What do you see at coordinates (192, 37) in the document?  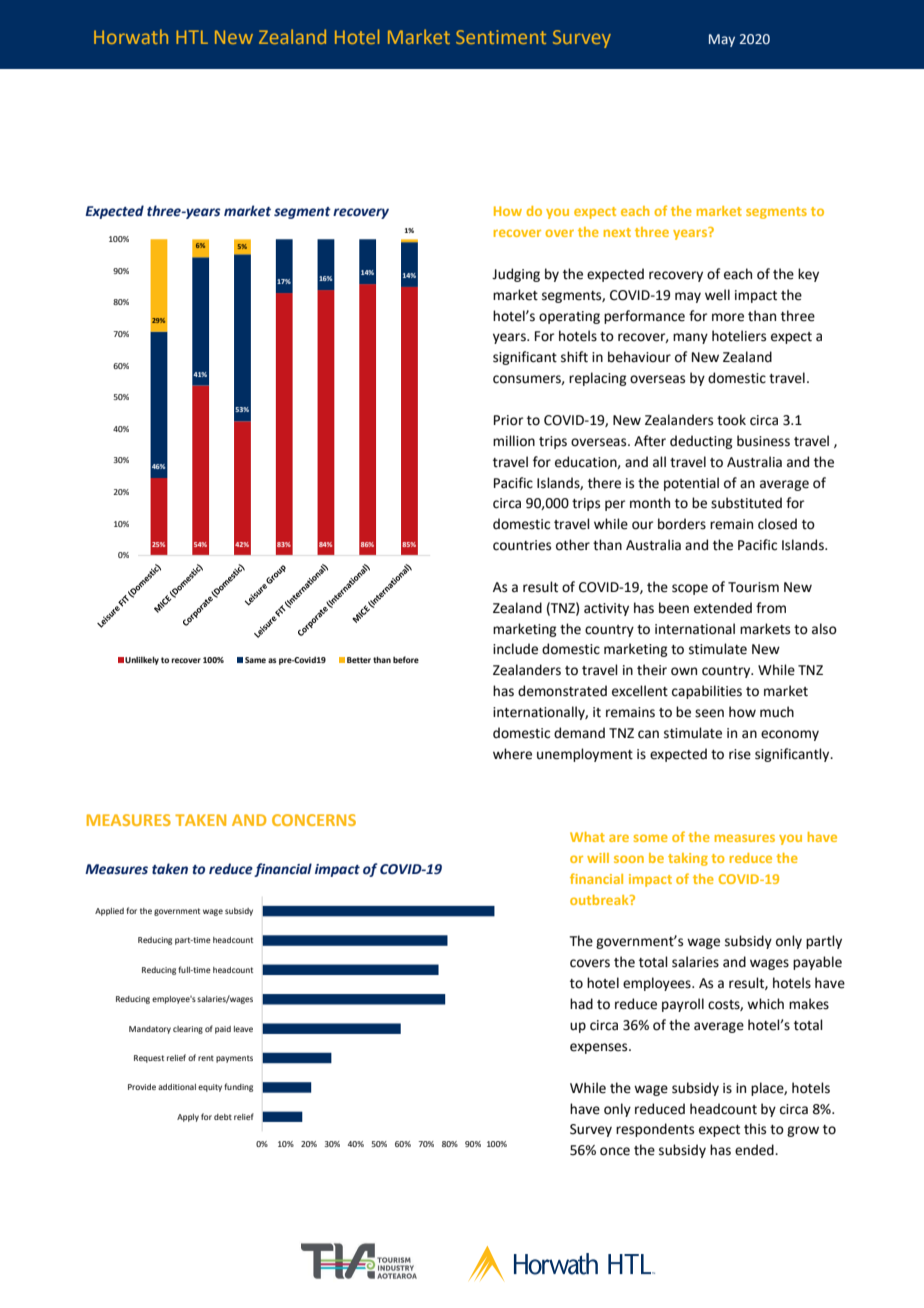 I see `HTL` at bounding box center [192, 37].
